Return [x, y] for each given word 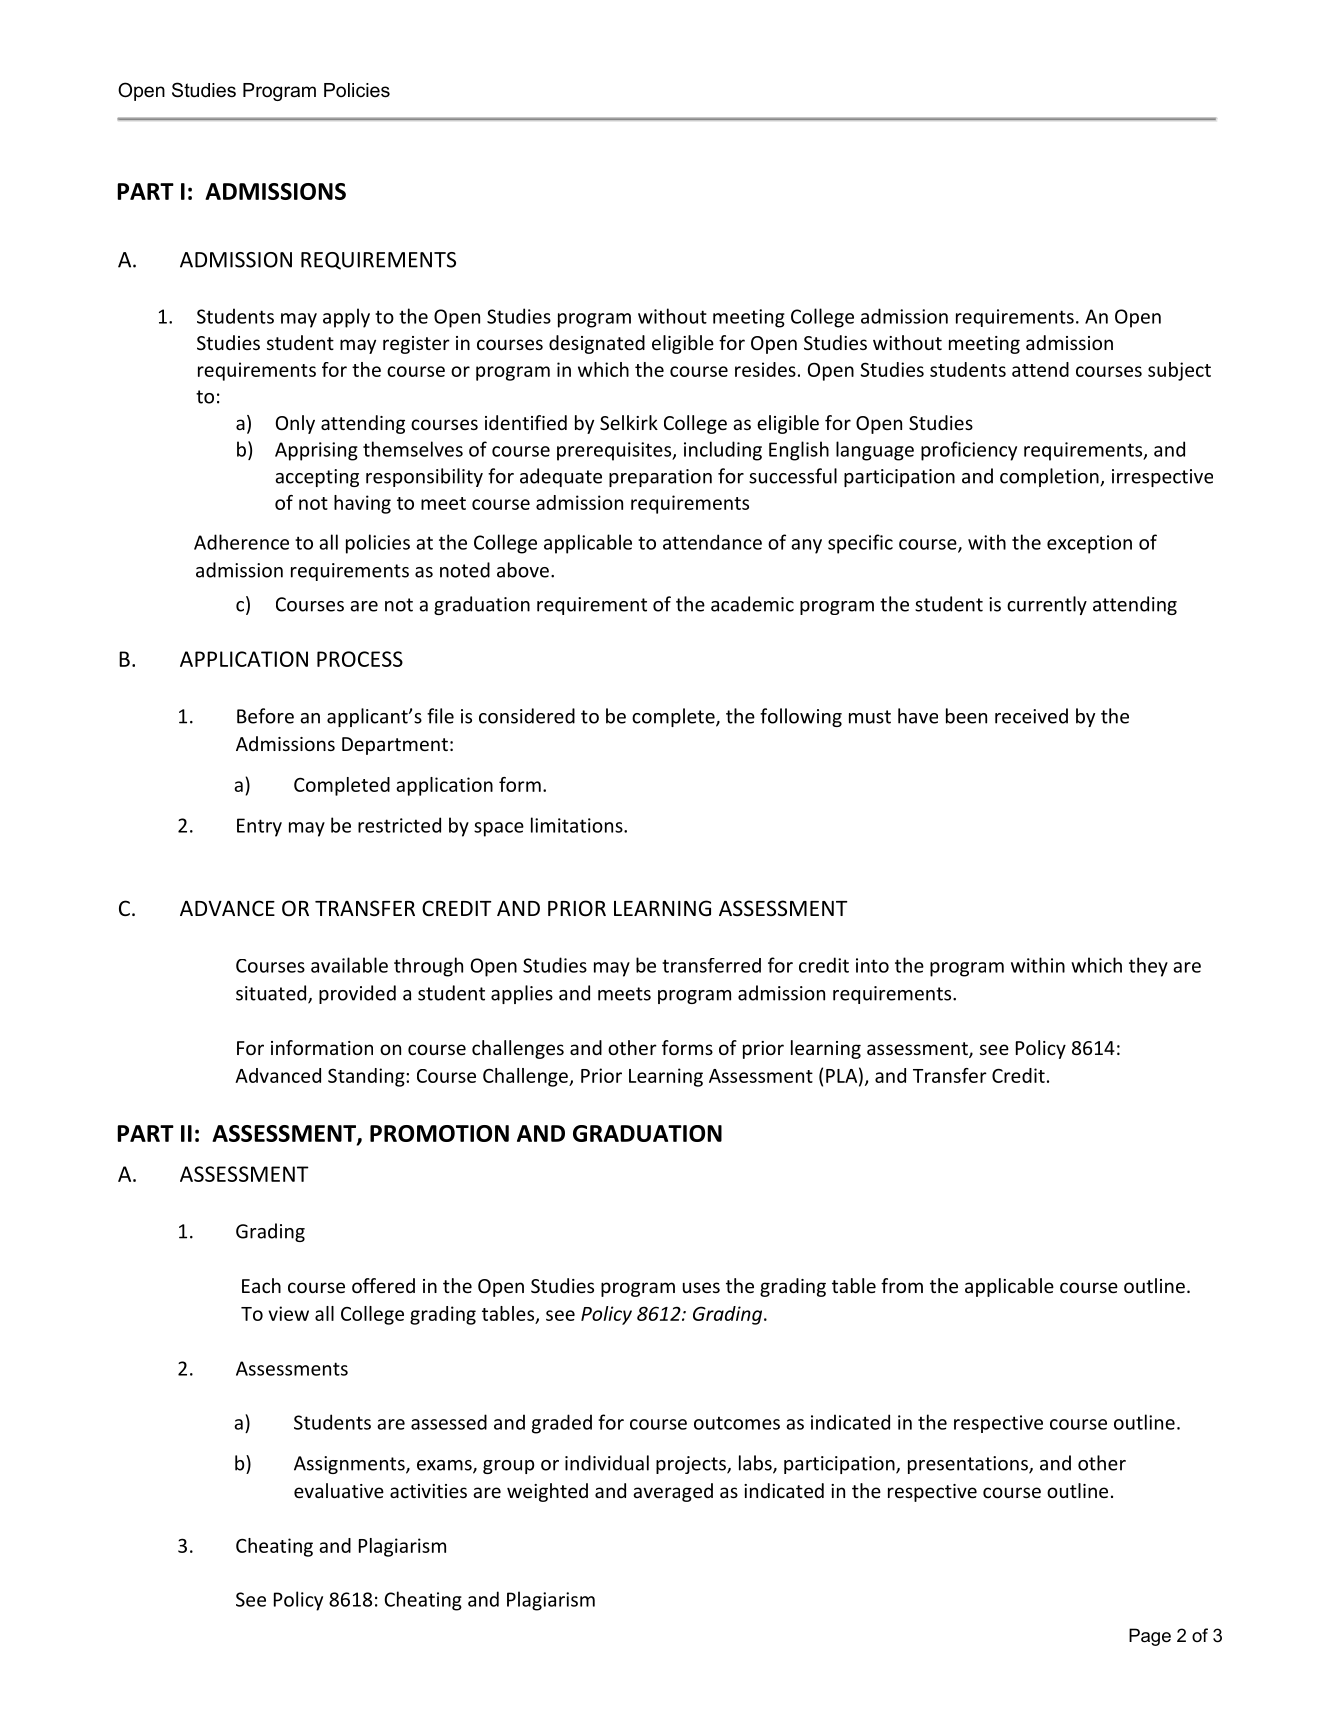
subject [1179, 371]
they [1148, 967]
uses [701, 1287]
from [902, 1285]
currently [1047, 605]
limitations [578, 825]
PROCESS [360, 659]
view [288, 1313]
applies [522, 994]
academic [752, 604]
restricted [399, 825]
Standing [367, 1077]
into [872, 965]
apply [346, 318]
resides [765, 369]
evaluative [339, 1490]
